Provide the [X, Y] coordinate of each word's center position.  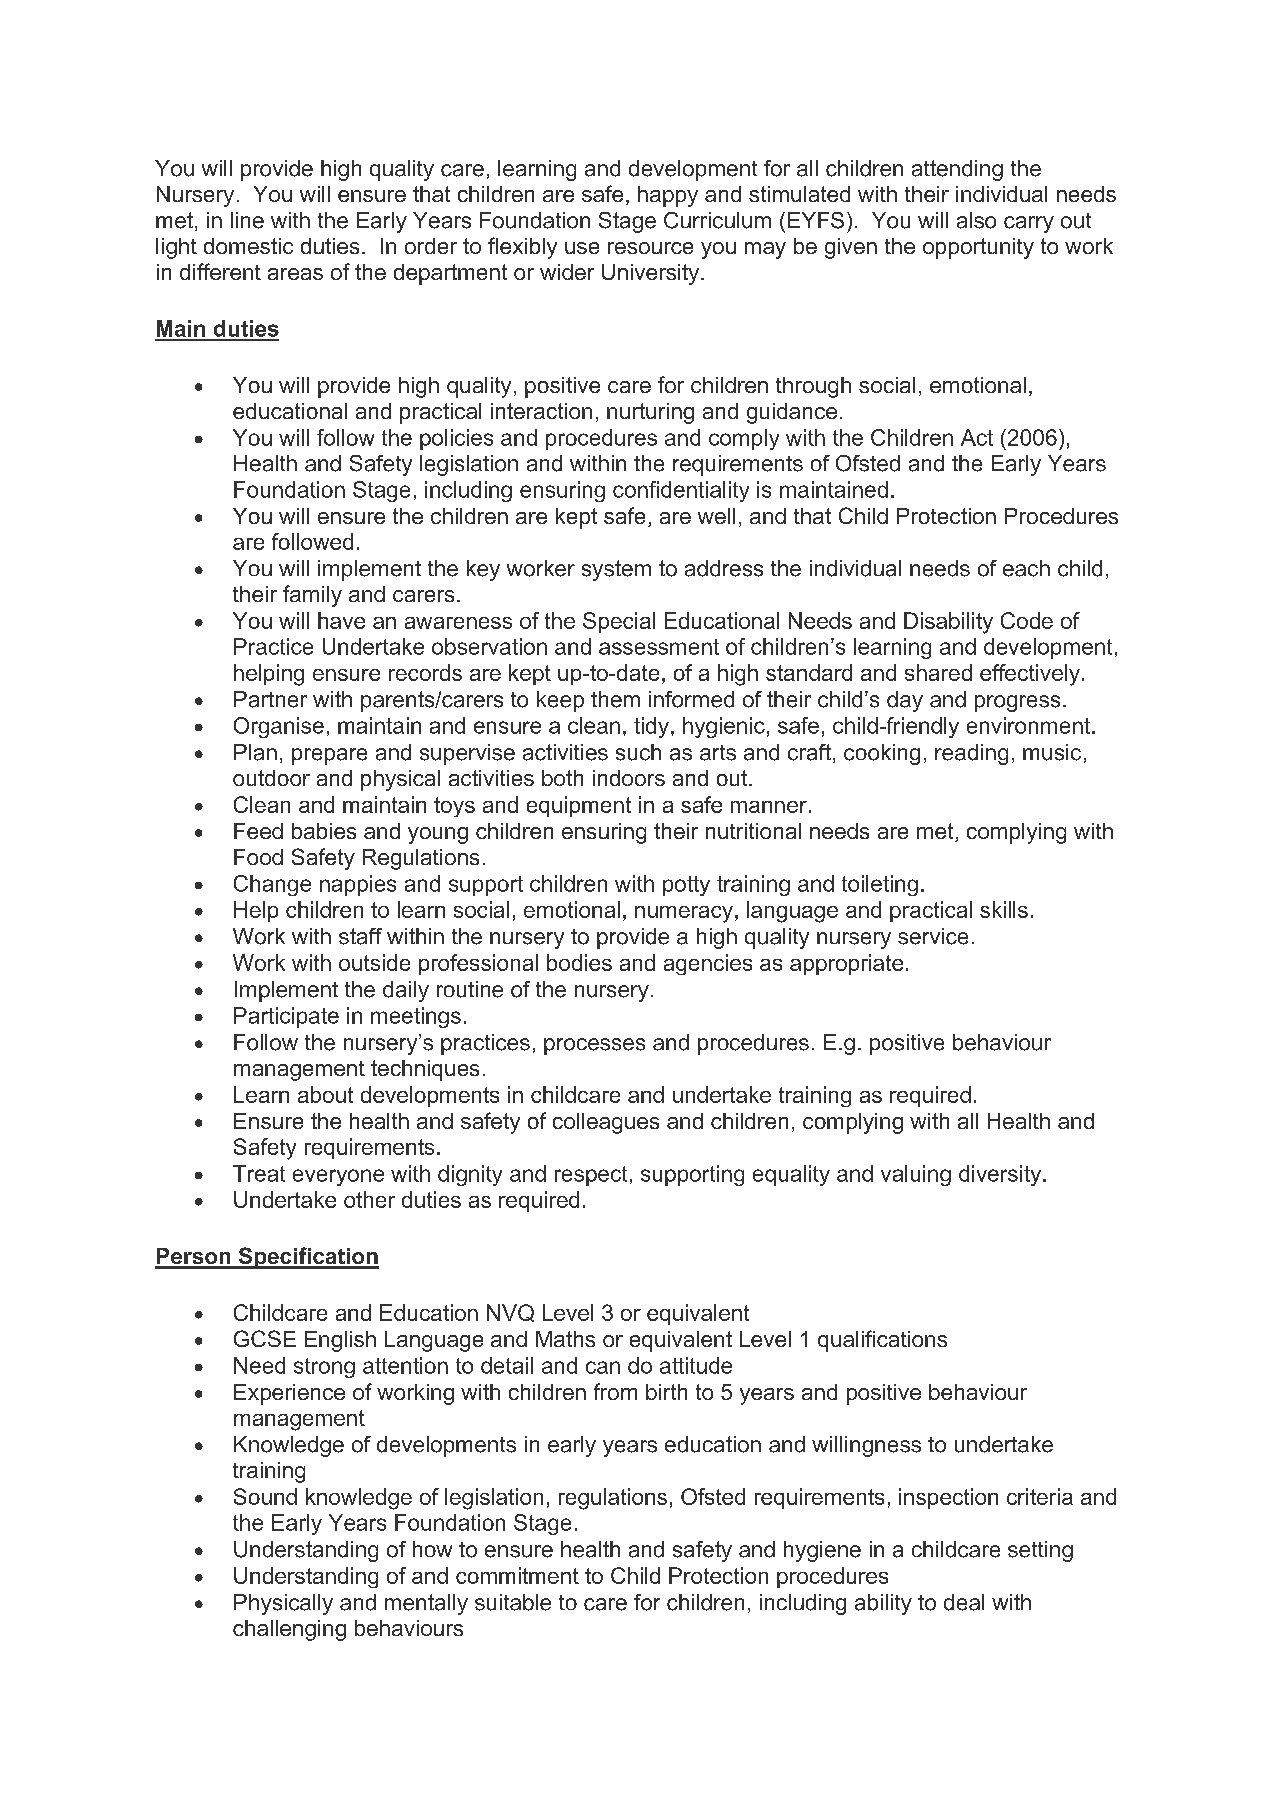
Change [272, 885]
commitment [517, 1575]
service [933, 936]
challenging [289, 1630]
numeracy [684, 914]
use [582, 248]
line [247, 220]
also [976, 220]
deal [964, 1602]
